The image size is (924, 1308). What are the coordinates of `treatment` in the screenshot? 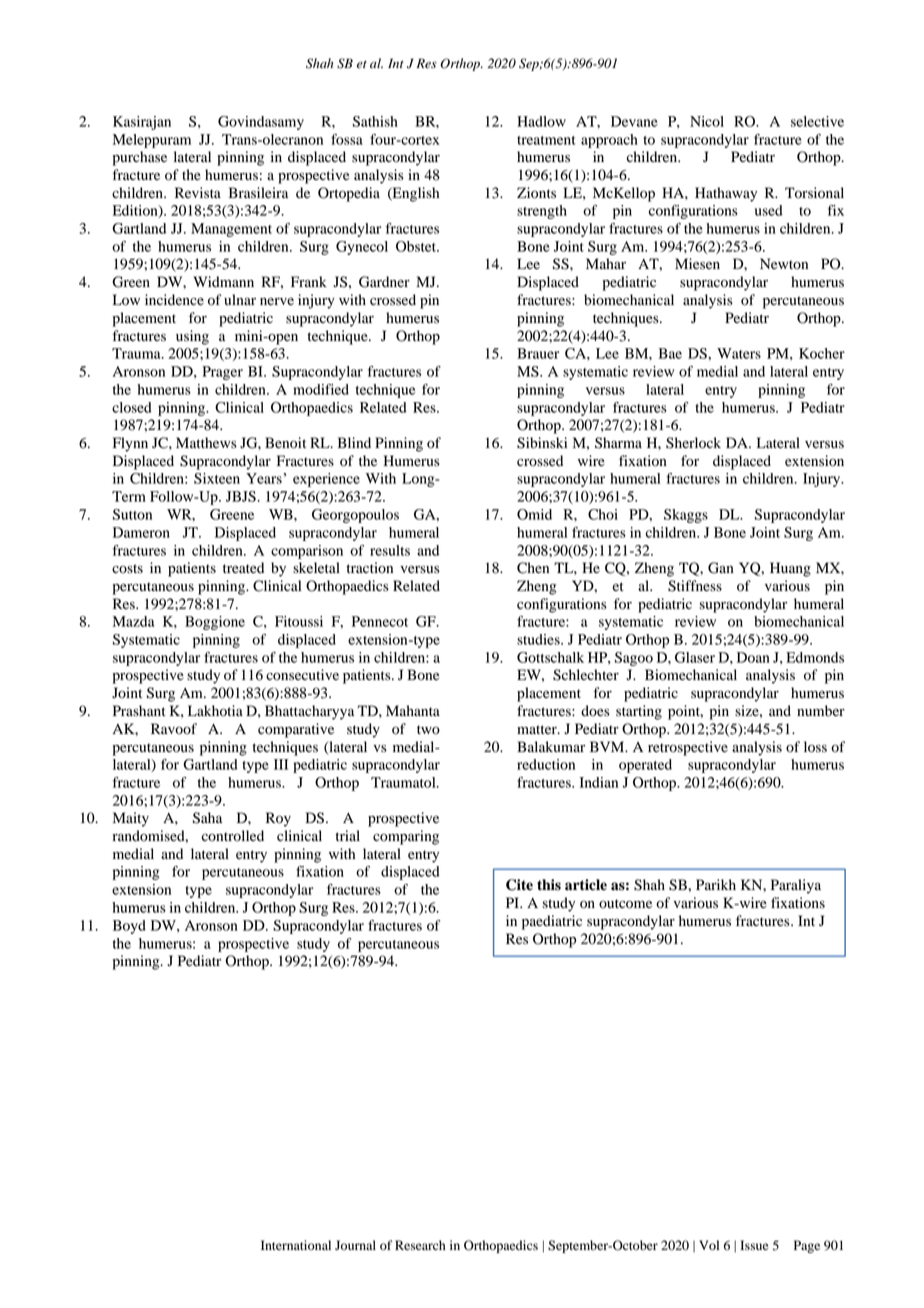 It's located at (546, 140).
